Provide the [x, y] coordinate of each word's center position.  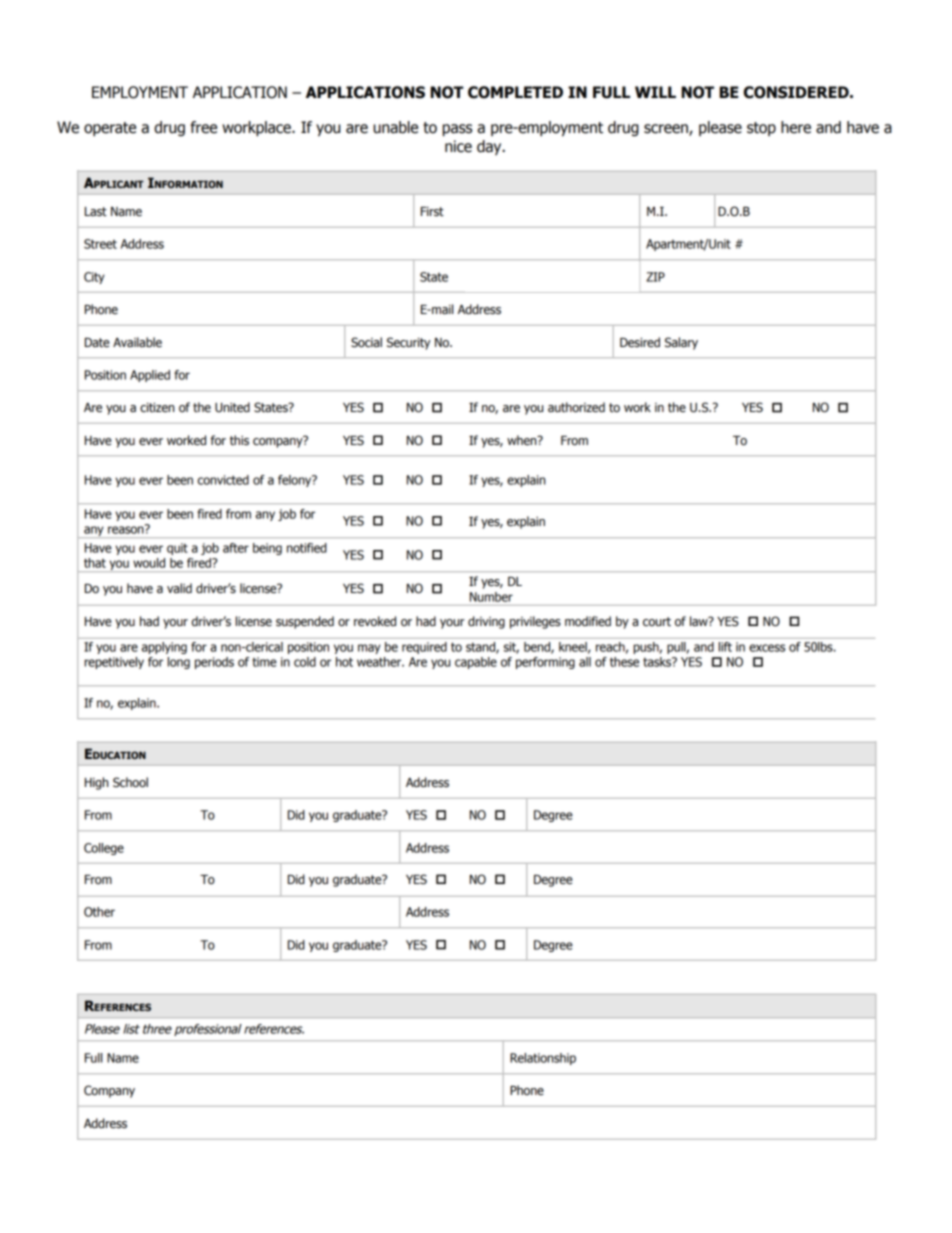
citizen [157, 408]
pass [457, 130]
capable [476, 663]
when [523, 440]
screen [667, 130]
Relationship [543, 1059]
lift [725, 647]
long [179, 663]
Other [99, 912]
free [203, 127]
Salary [681, 343]
